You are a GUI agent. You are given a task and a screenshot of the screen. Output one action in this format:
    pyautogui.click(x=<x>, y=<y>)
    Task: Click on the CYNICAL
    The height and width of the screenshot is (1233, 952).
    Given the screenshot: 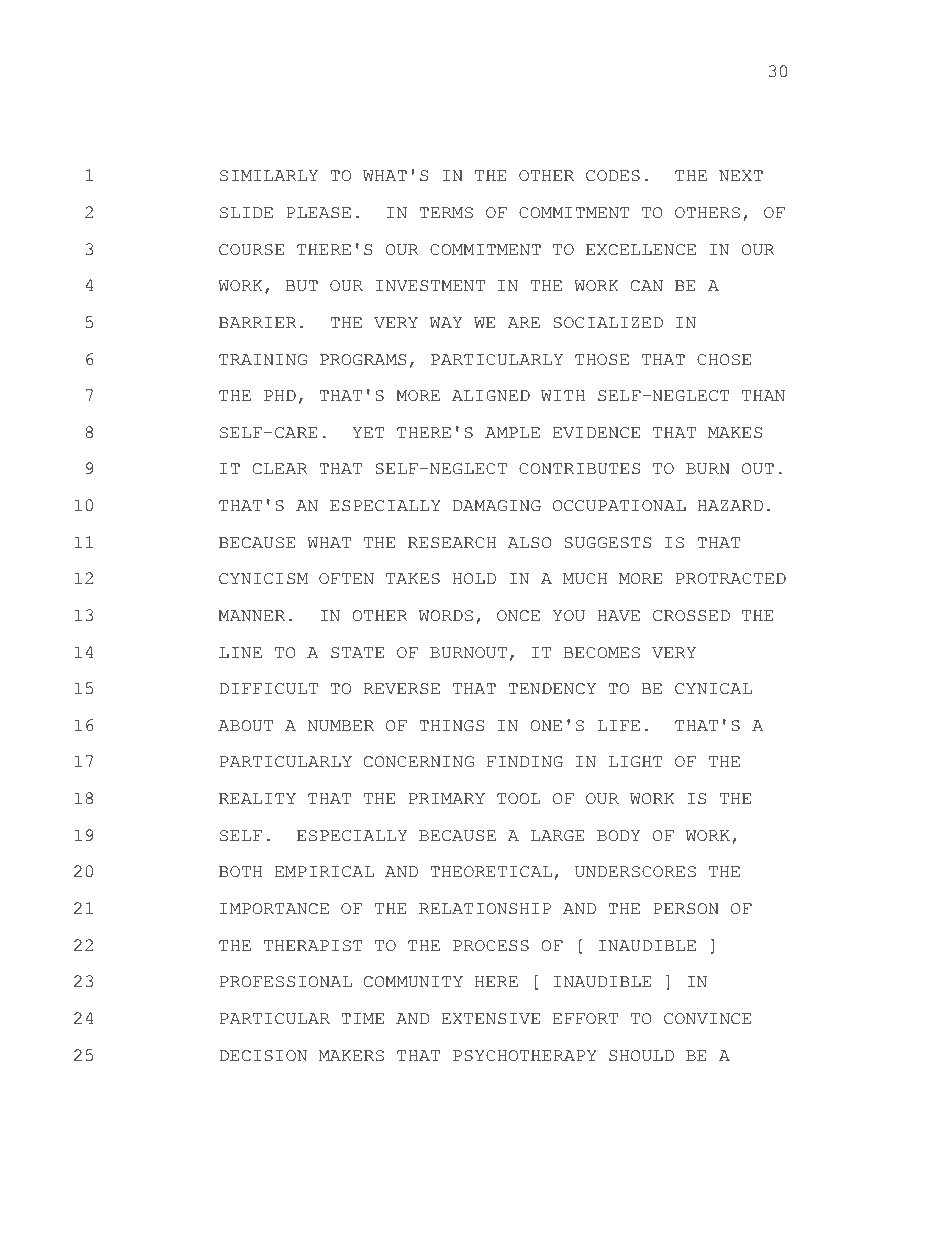 What is the action you would take?
    pyautogui.click(x=713, y=689)
